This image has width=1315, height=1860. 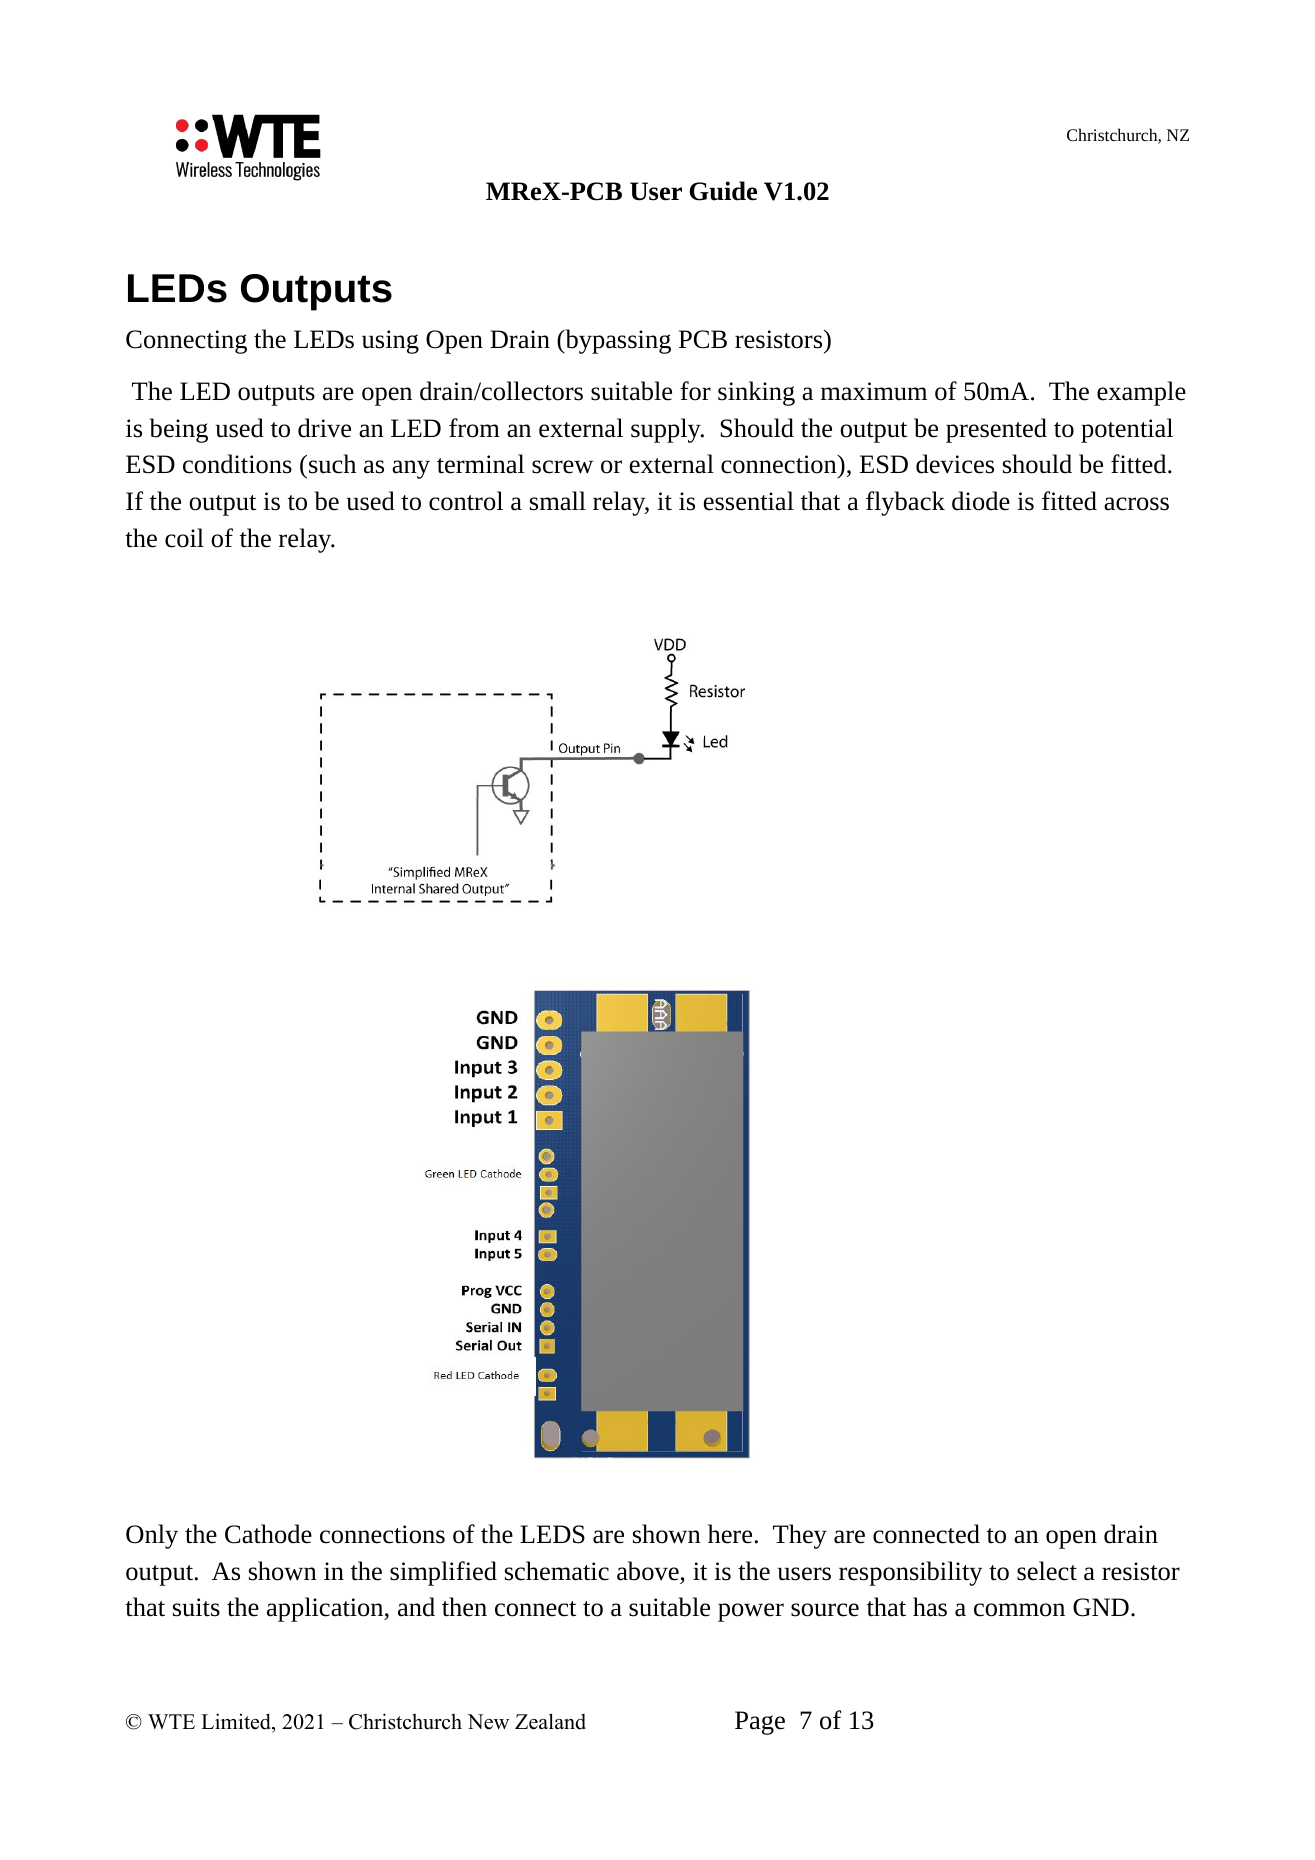 What do you see at coordinates (558, 501) in the image?
I see `small` at bounding box center [558, 501].
